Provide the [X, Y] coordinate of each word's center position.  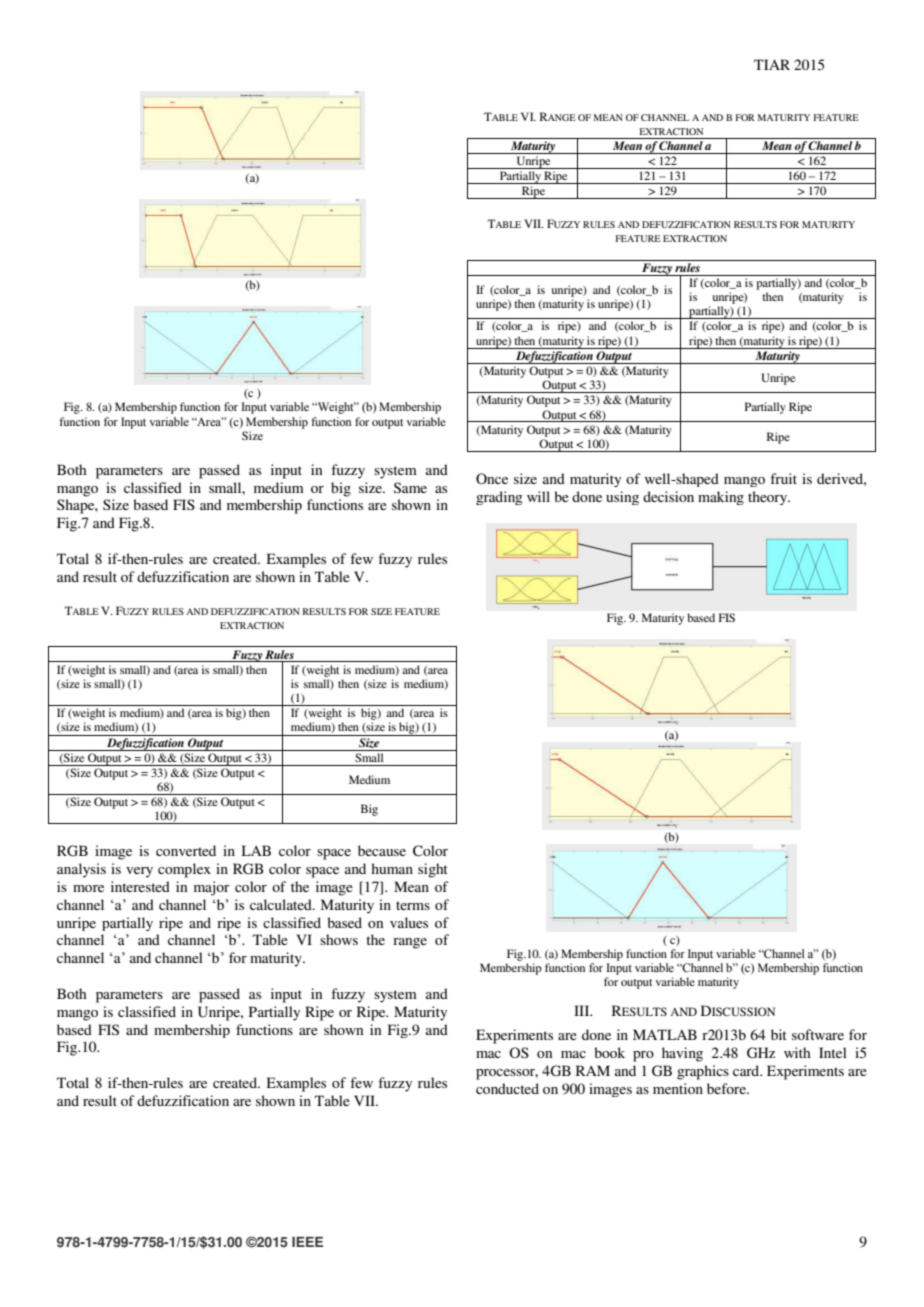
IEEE [307, 1242]
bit [779, 1034]
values [409, 922]
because [382, 850]
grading [499, 498]
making [721, 498]
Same [410, 487]
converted [186, 850]
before [727, 1088]
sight [433, 870]
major [212, 888]
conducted [507, 1088]
